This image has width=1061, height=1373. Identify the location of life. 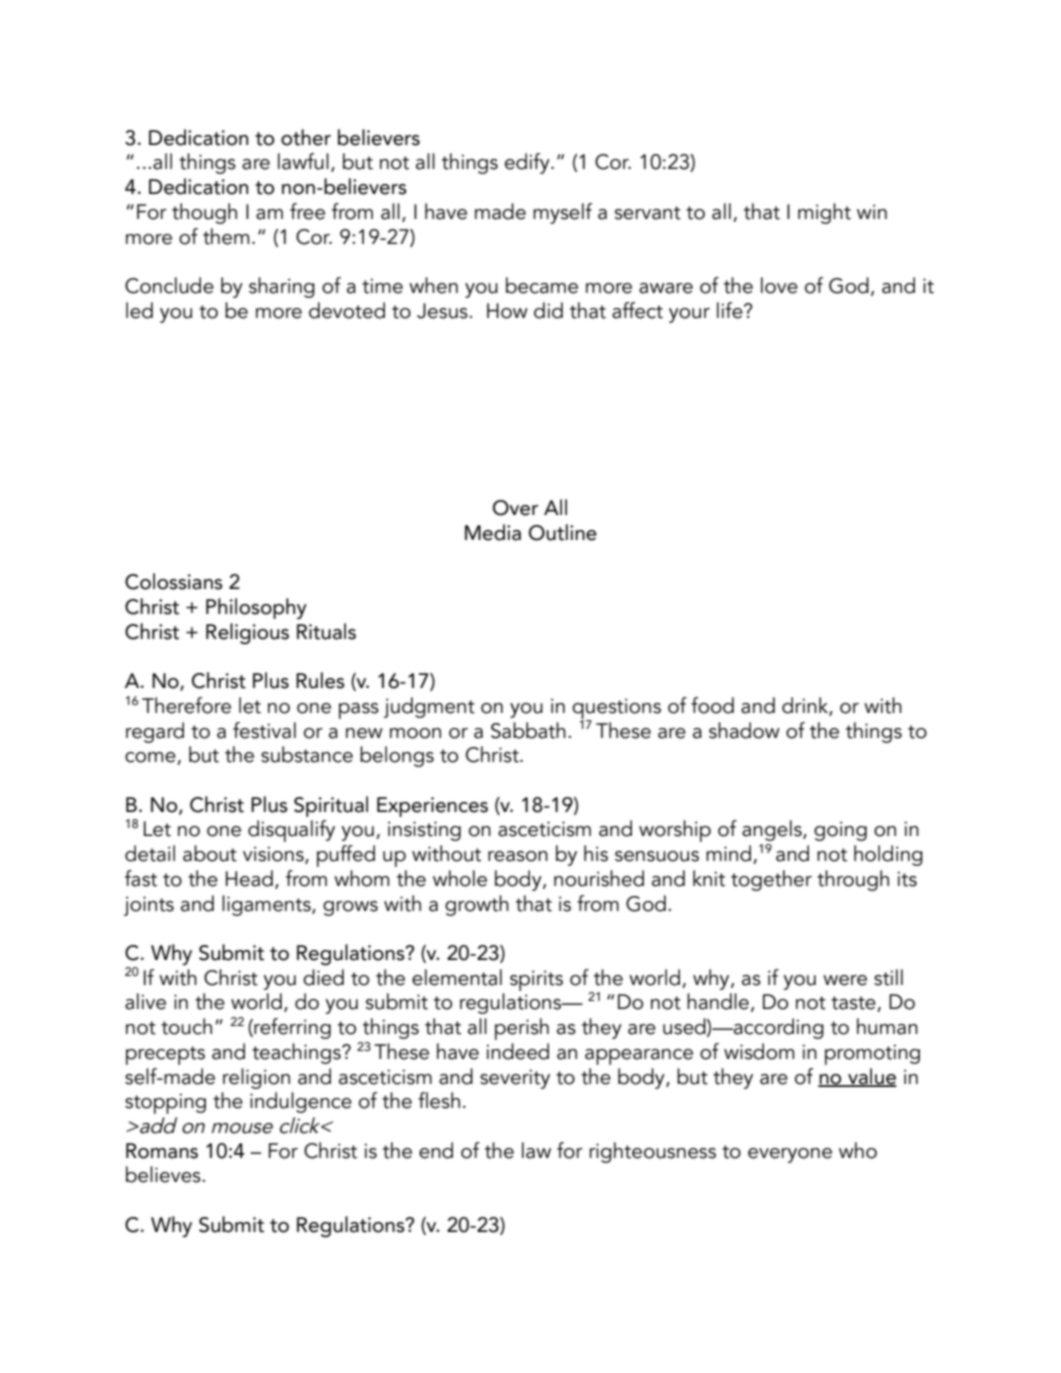
(731, 310).
